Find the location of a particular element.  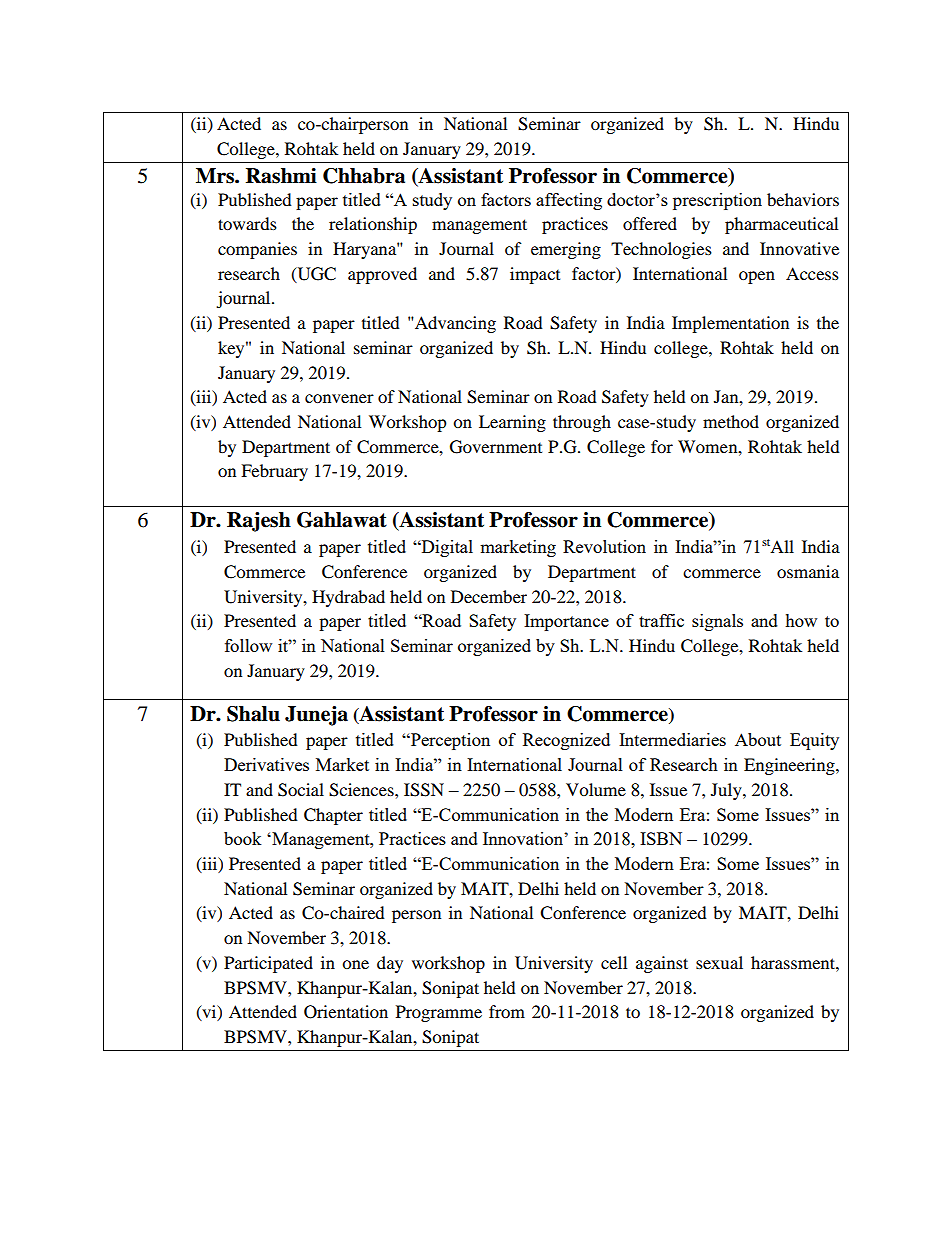

sexual is located at coordinates (719, 962).
